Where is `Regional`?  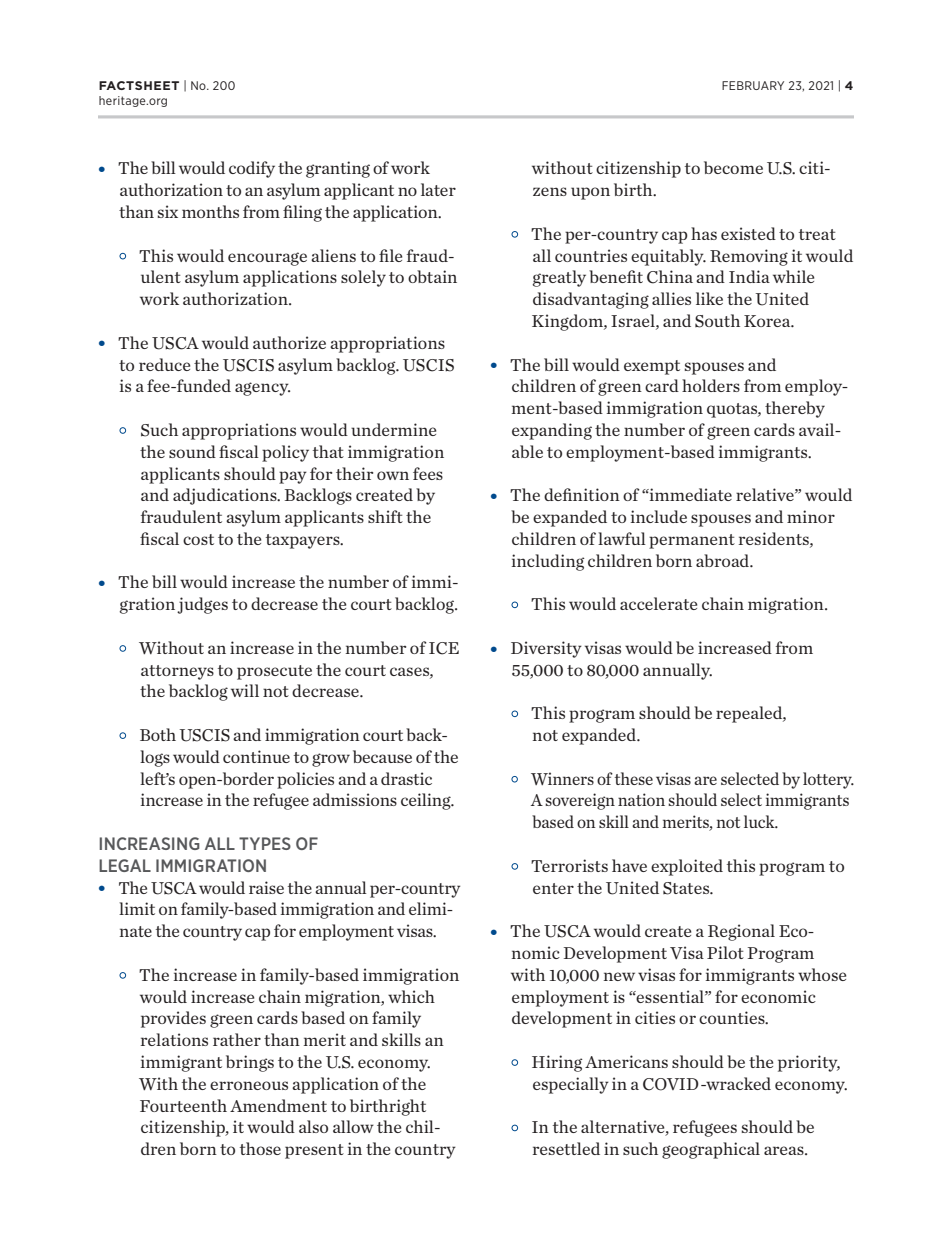 Regional is located at coordinates (741, 932).
